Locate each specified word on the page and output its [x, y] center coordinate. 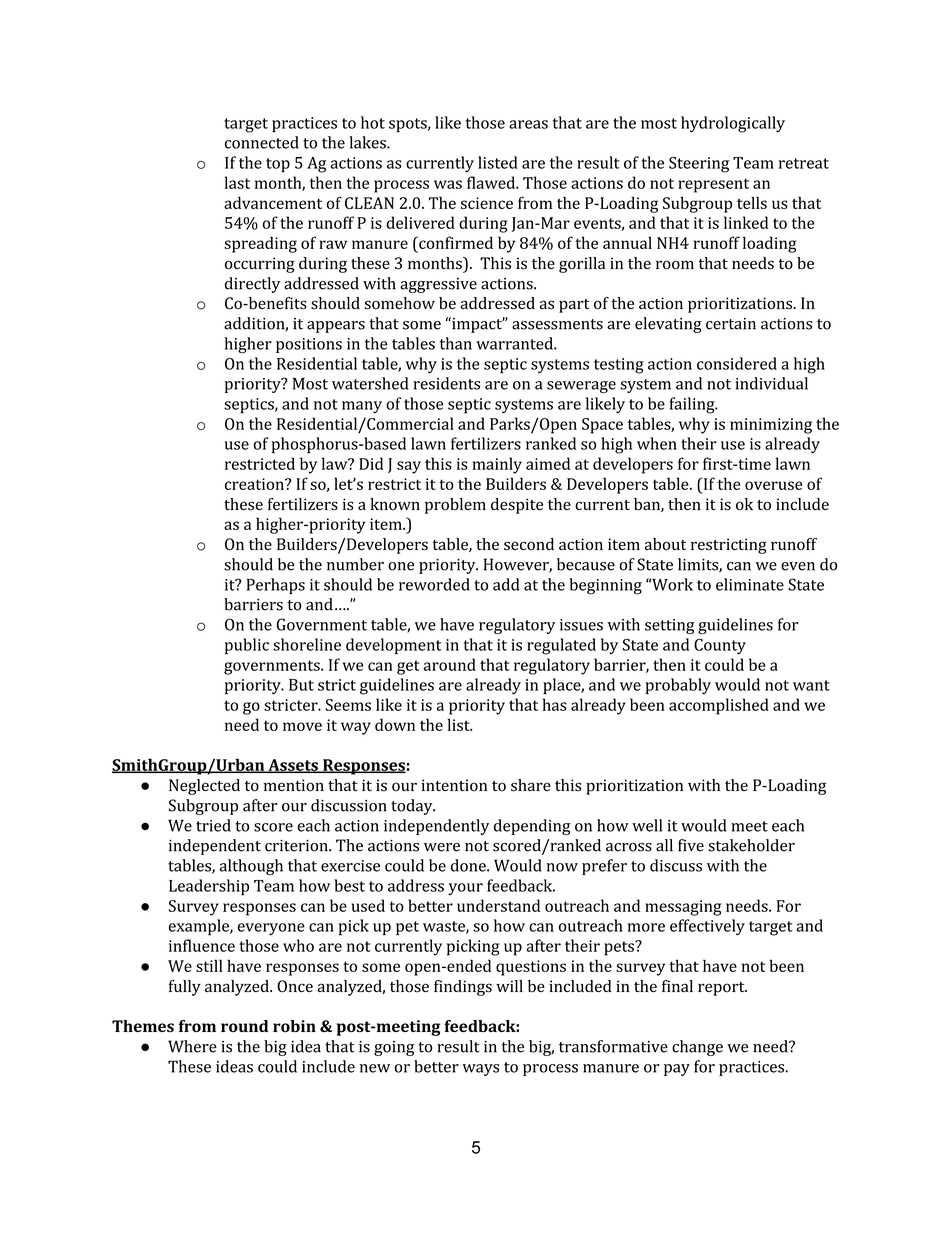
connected [262, 142]
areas [528, 124]
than [456, 343]
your [465, 889]
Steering [699, 165]
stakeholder [751, 845]
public [247, 646]
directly [252, 285]
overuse [773, 485]
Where [192, 1046]
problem [455, 506]
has [555, 704]
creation [255, 484]
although [251, 867]
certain [731, 324]
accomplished [719, 706]
